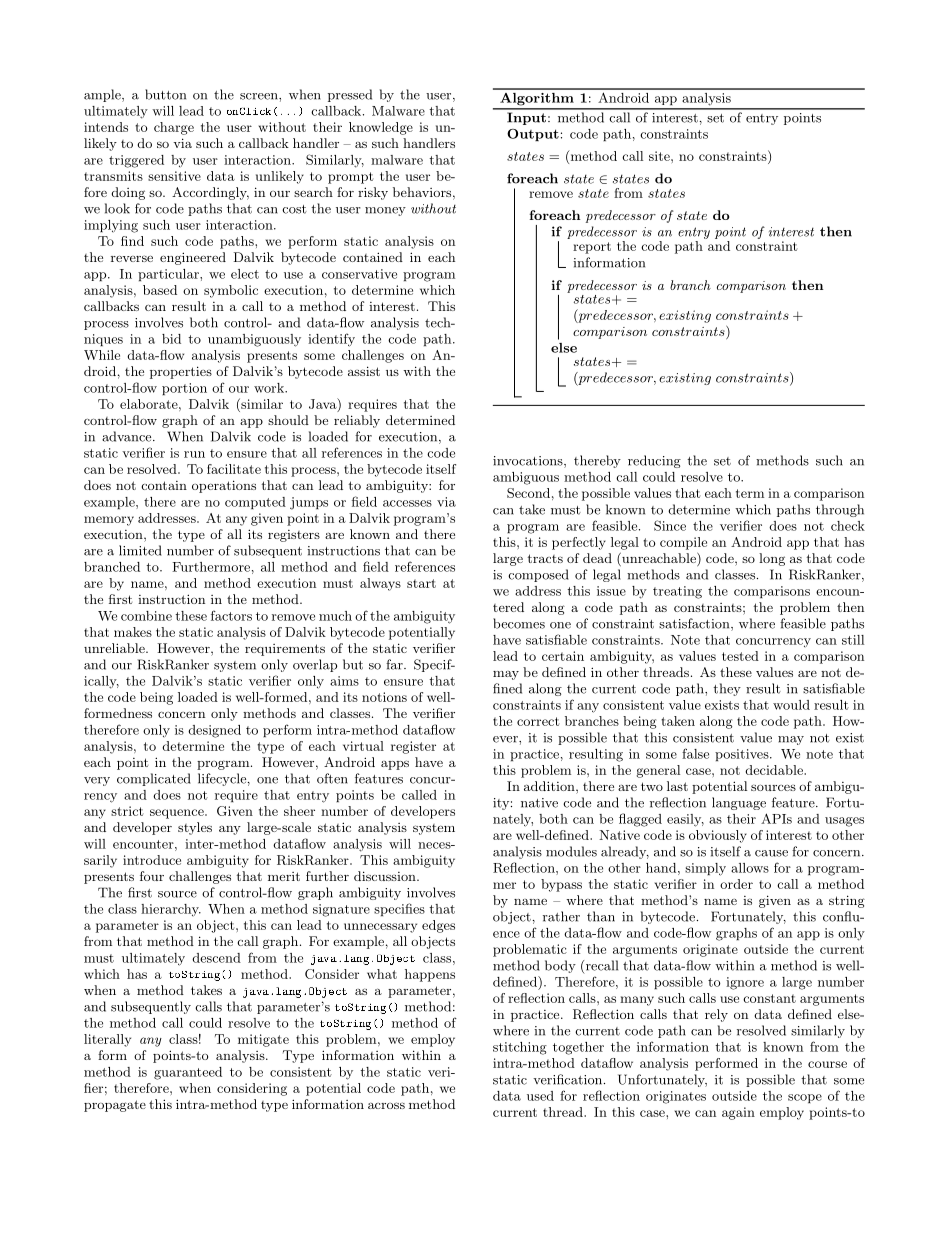  I want to click on site, so click(660, 156).
